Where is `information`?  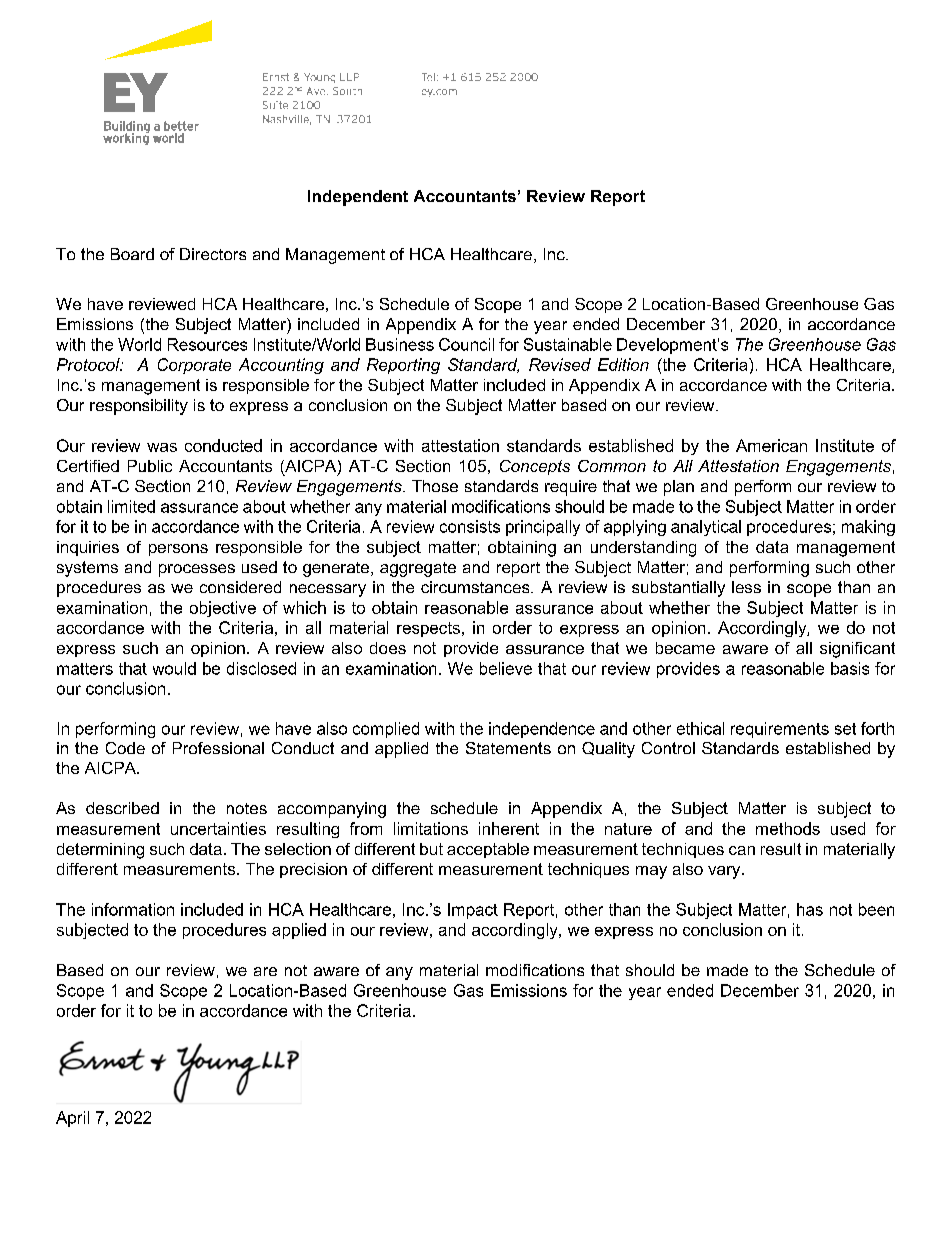 information is located at coordinates (133, 909).
